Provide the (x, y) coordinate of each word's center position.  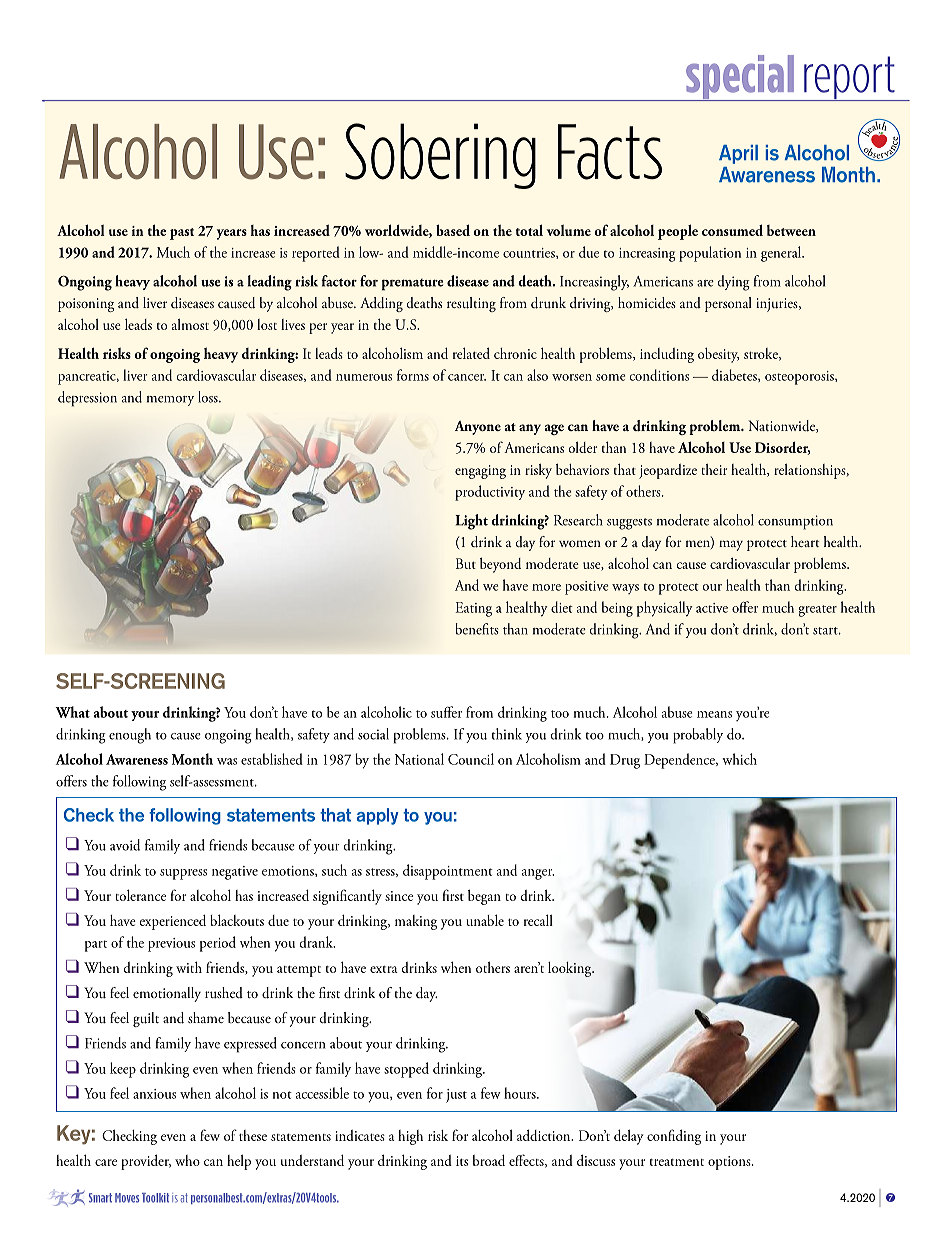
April (738, 154)
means (714, 714)
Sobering (440, 156)
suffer (446, 712)
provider (146, 1162)
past (182, 234)
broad (489, 1160)
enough (130, 736)
